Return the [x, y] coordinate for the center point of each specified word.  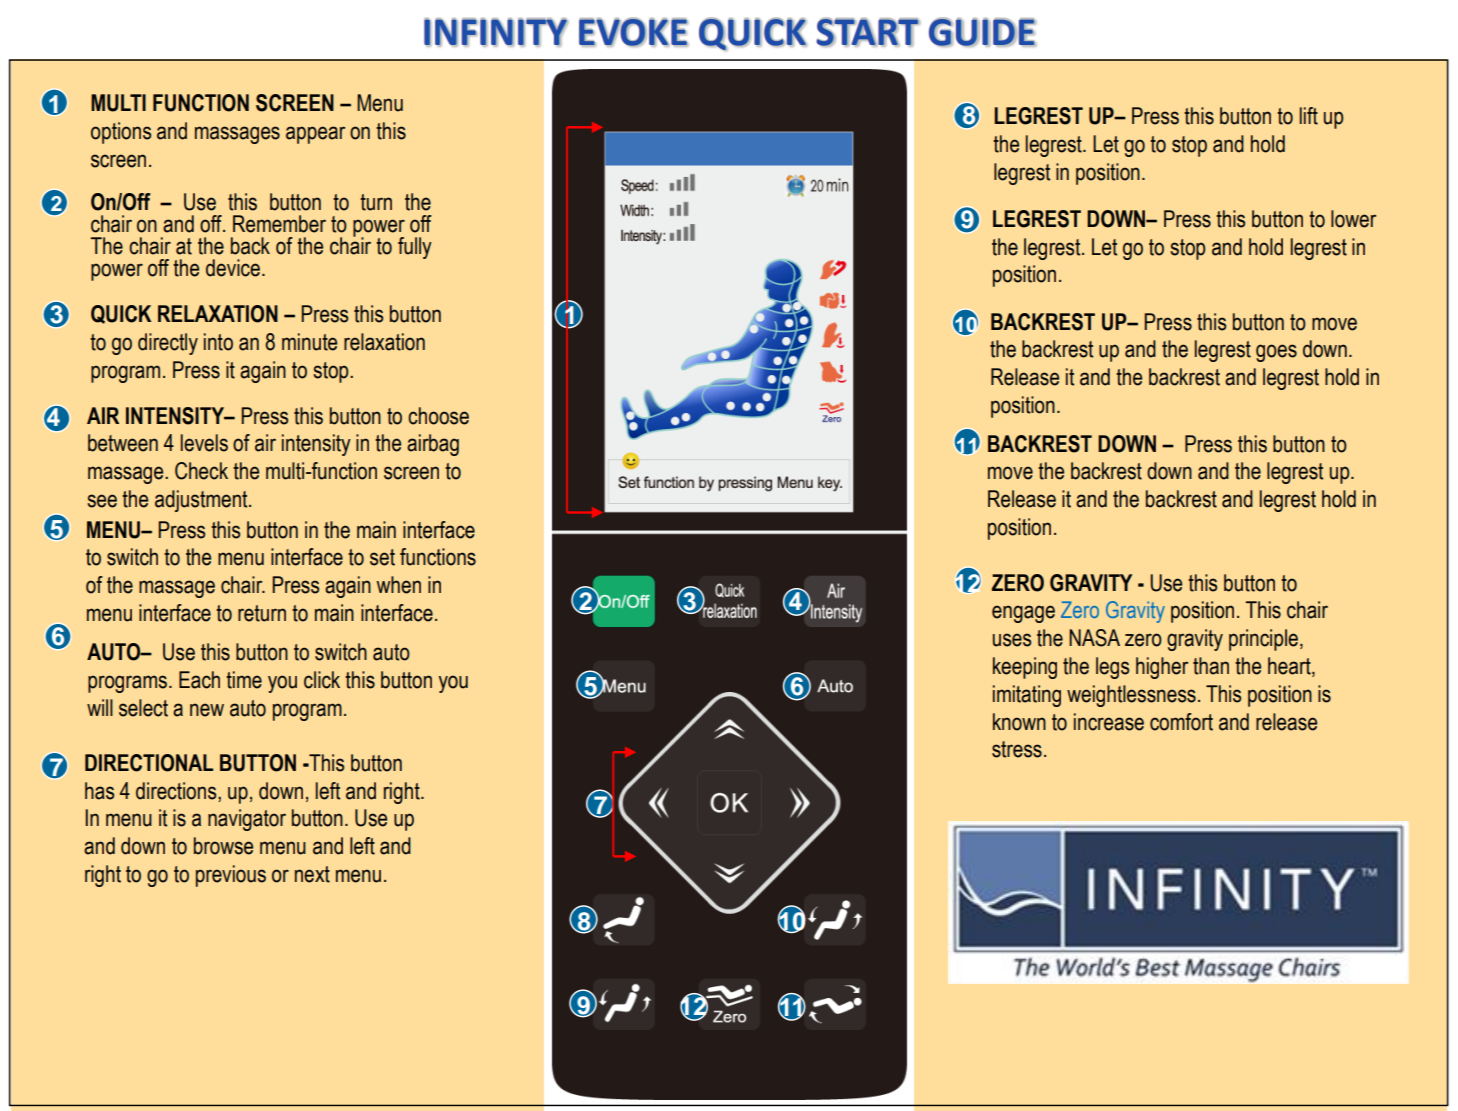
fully [415, 248]
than [1211, 666]
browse [223, 846]
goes [1276, 353]
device [233, 268]
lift [1309, 116]
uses [1012, 640]
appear [315, 135]
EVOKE [633, 32]
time [244, 680]
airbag [433, 445]
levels [204, 443]
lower [1353, 219]
